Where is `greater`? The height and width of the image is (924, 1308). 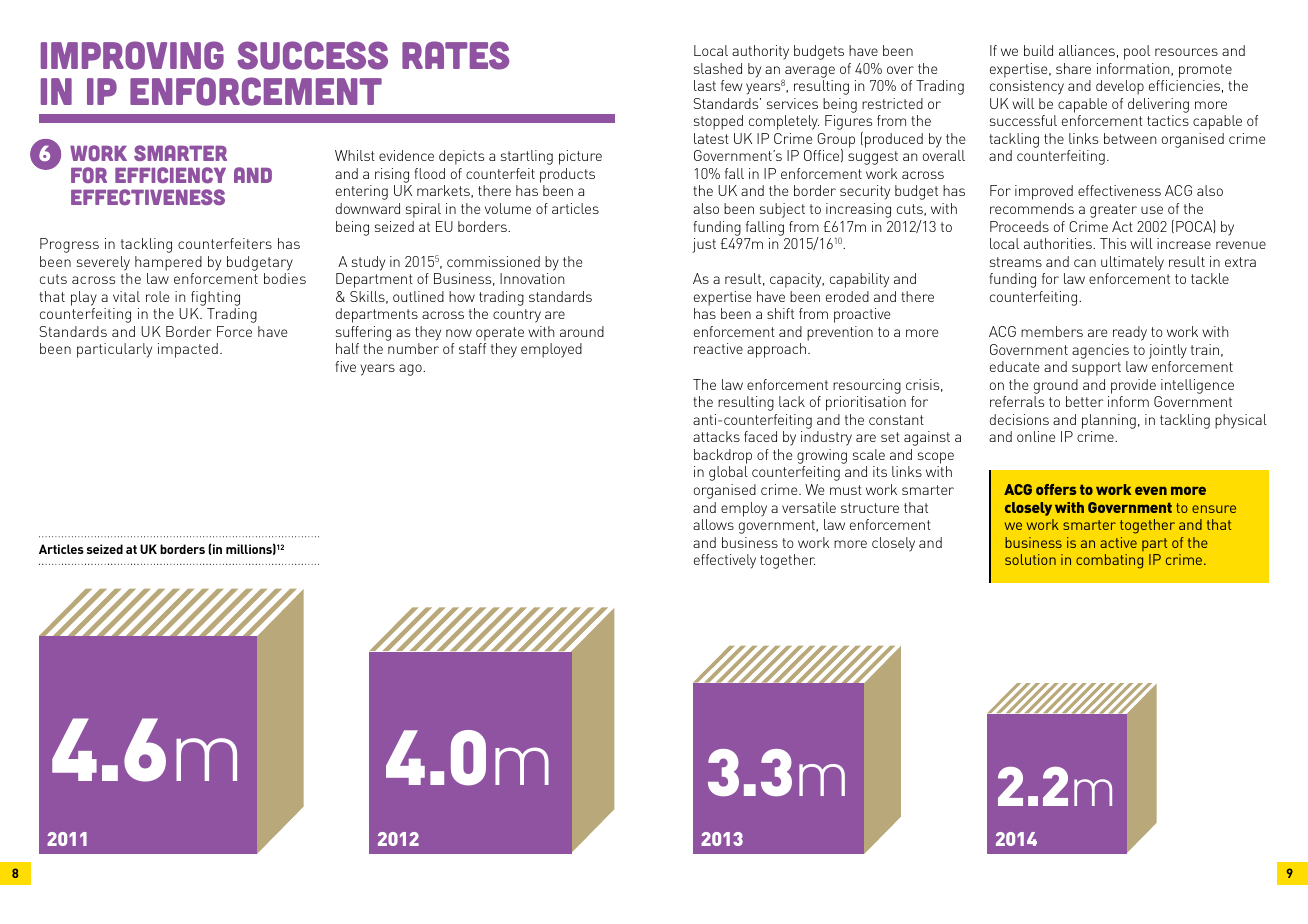
greater is located at coordinates (1113, 211).
